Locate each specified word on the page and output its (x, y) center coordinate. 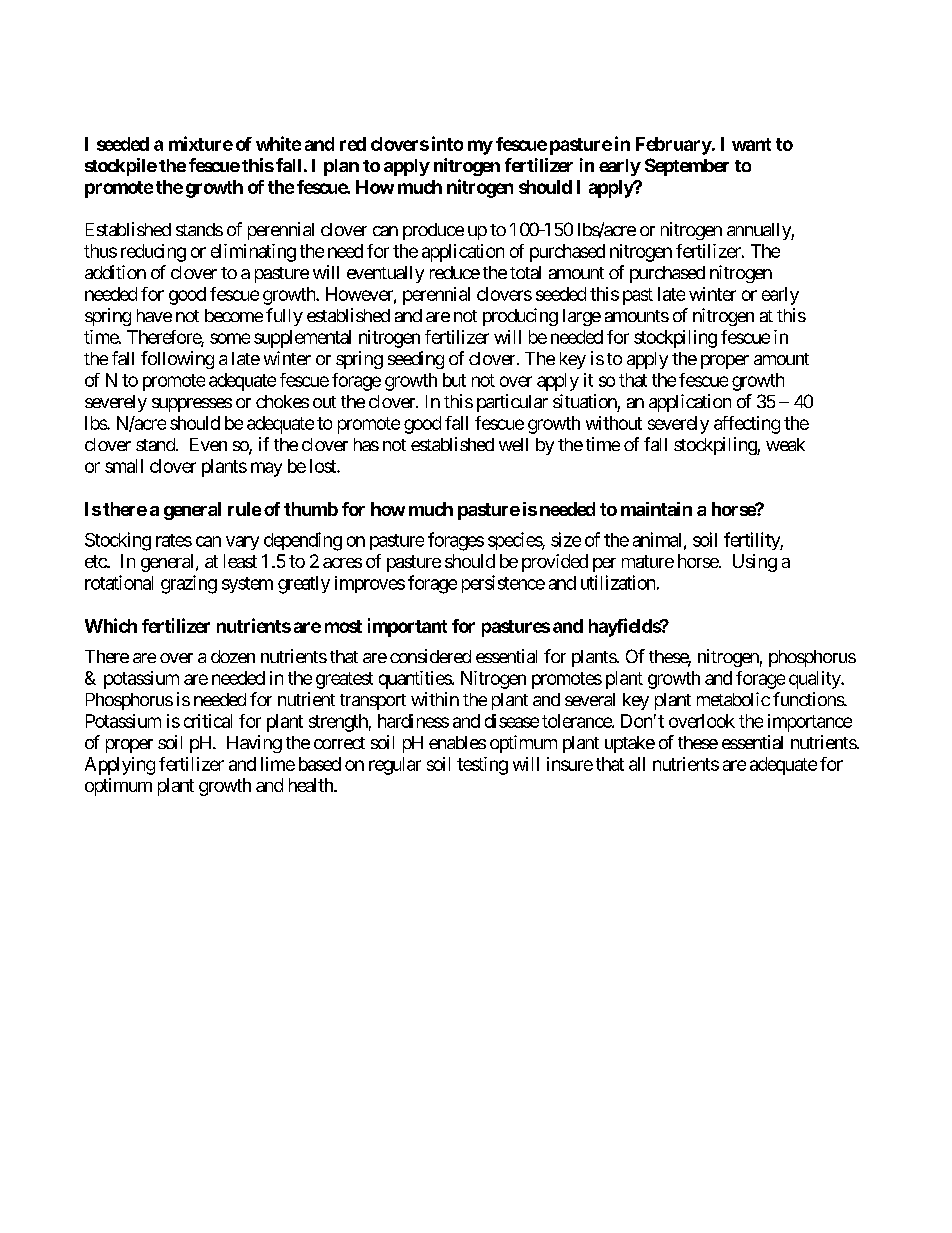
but (454, 380)
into (447, 143)
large (582, 317)
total (525, 272)
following (177, 360)
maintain (656, 509)
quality (815, 680)
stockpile (121, 167)
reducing (153, 253)
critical (208, 721)
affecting (747, 425)
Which (111, 625)
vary (242, 543)
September (687, 167)
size (566, 539)
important (407, 627)
